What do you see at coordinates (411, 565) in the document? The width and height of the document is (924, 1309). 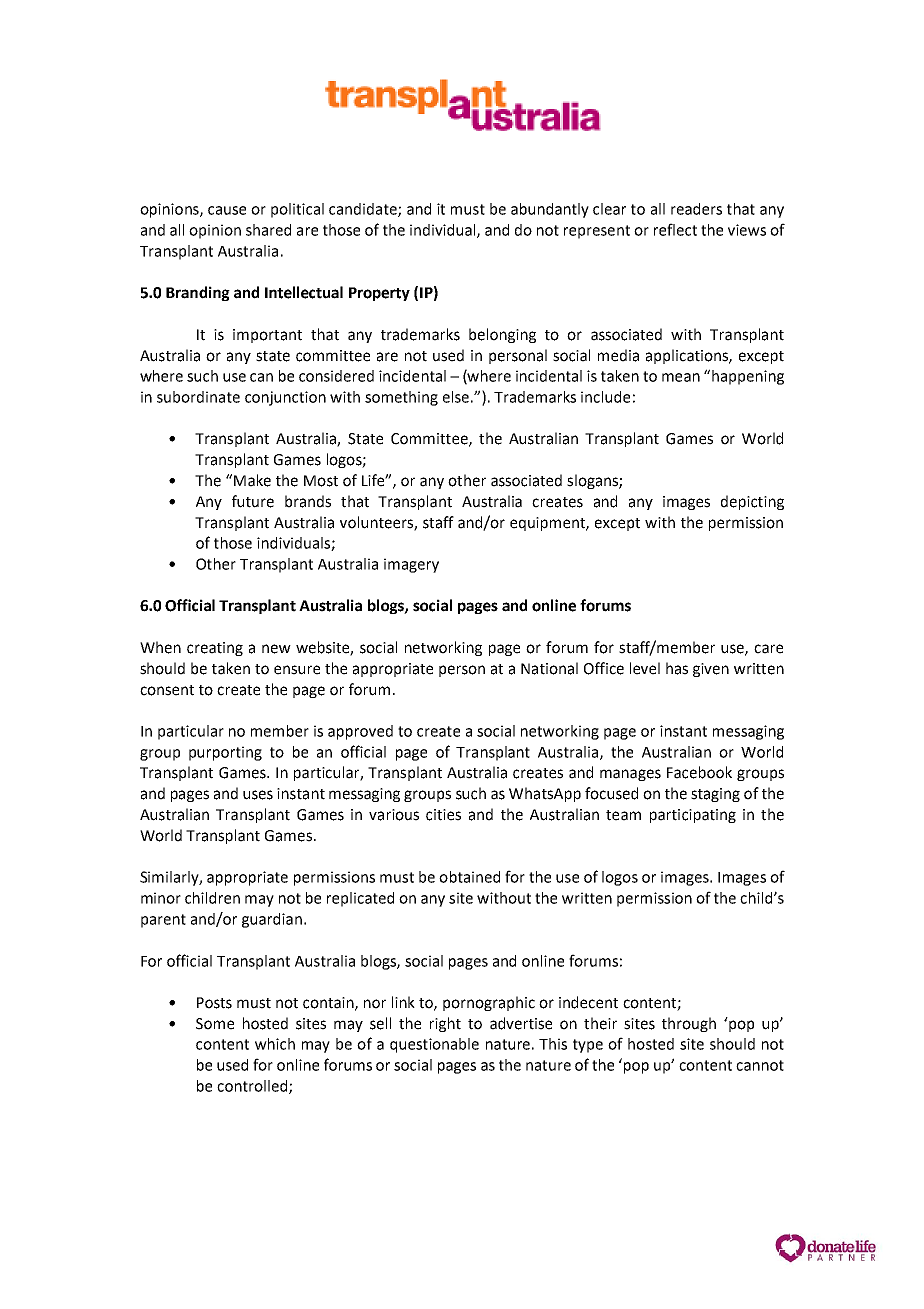 I see `imagery` at bounding box center [411, 565].
